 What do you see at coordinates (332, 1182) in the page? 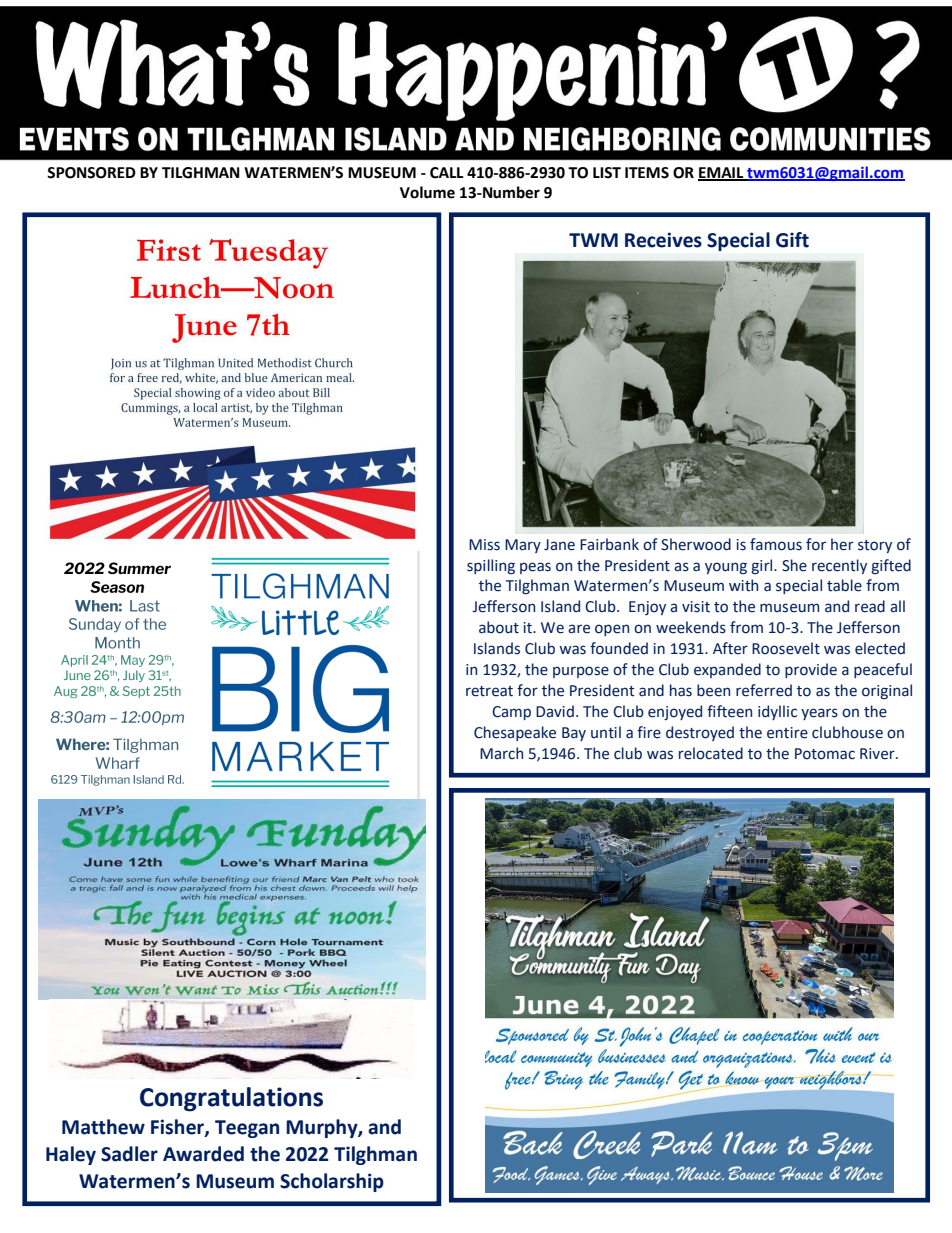
I see `Scholarship` at bounding box center [332, 1182].
